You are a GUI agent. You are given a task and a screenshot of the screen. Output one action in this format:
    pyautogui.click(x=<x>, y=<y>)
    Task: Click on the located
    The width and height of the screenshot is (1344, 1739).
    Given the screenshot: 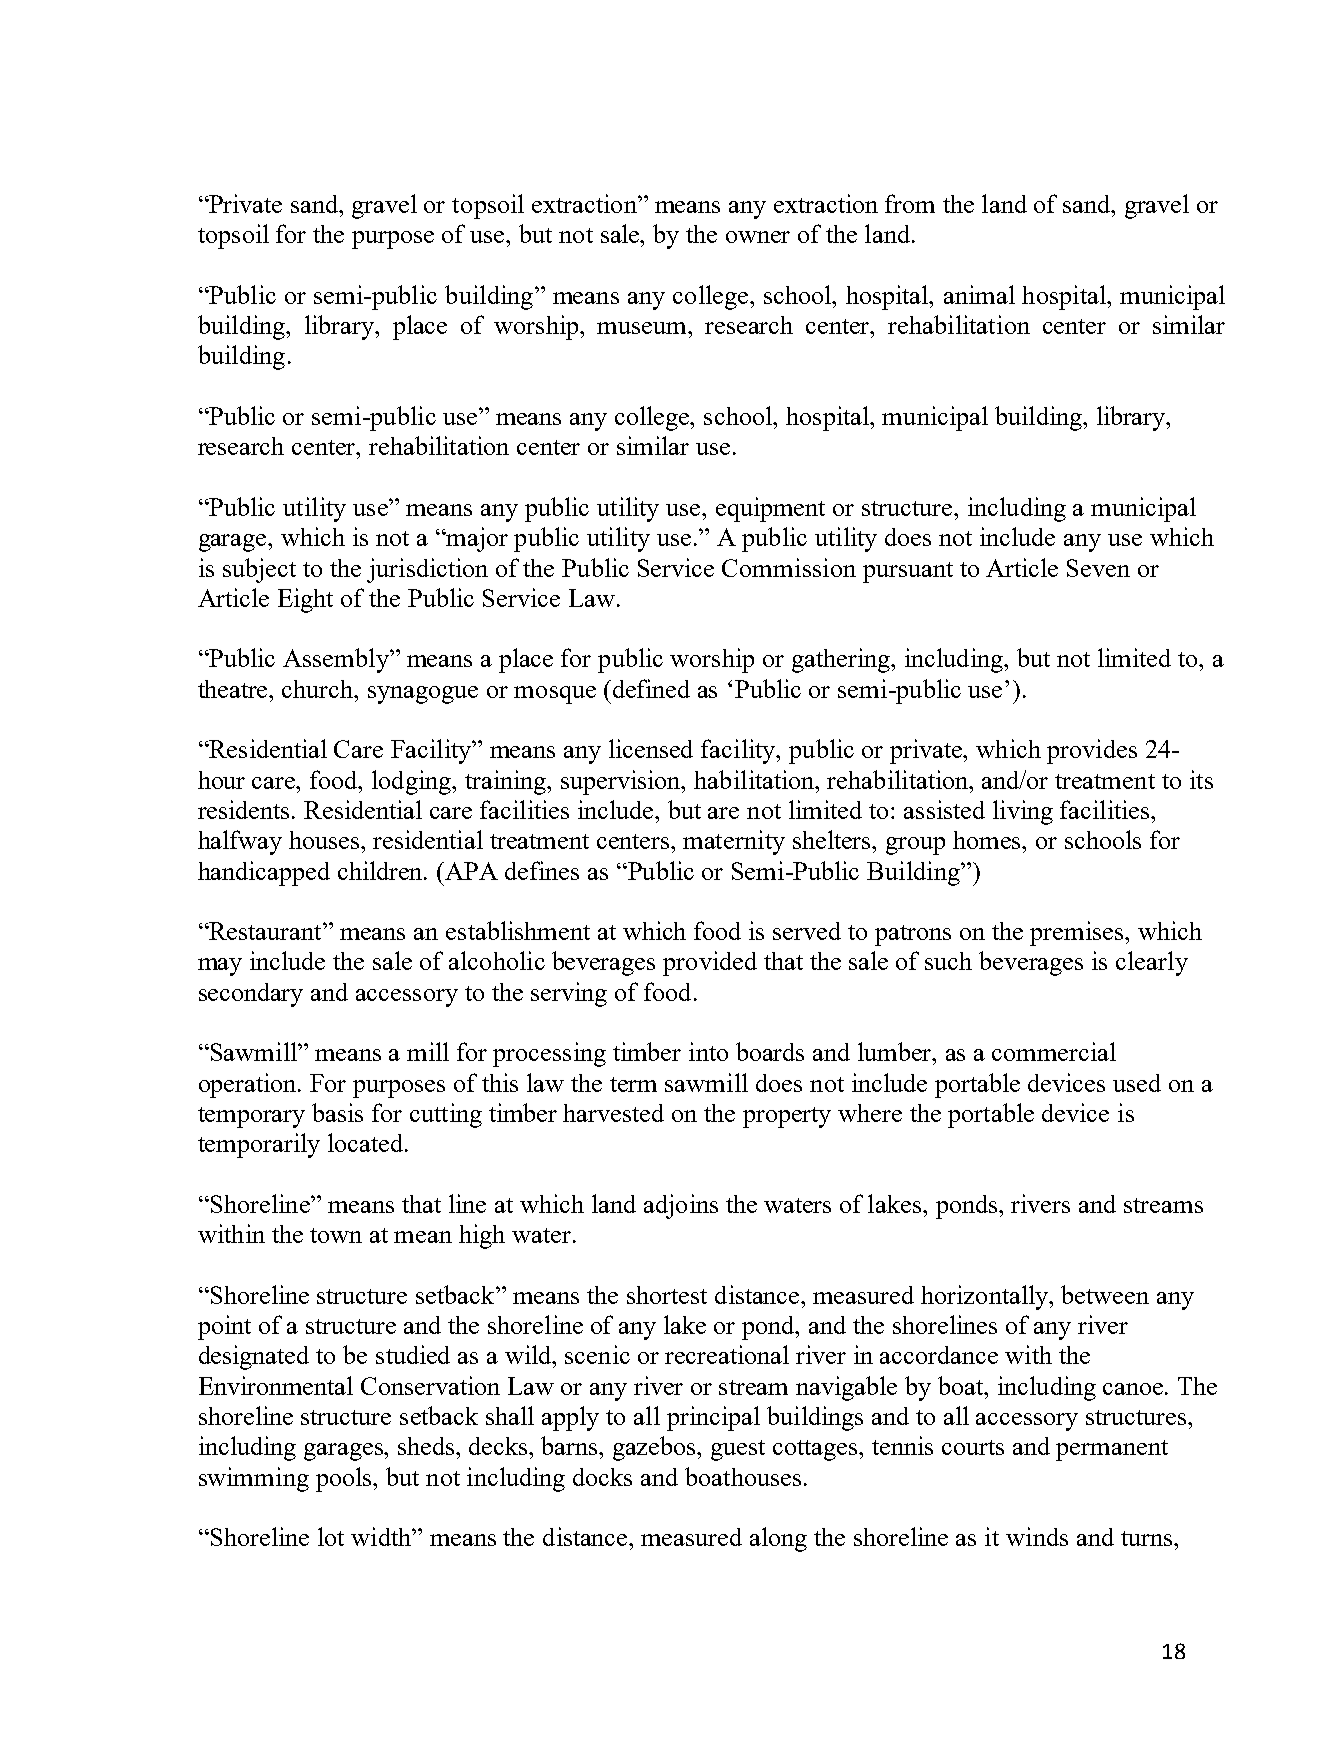 What is the action you would take?
    pyautogui.click(x=365, y=1142)
